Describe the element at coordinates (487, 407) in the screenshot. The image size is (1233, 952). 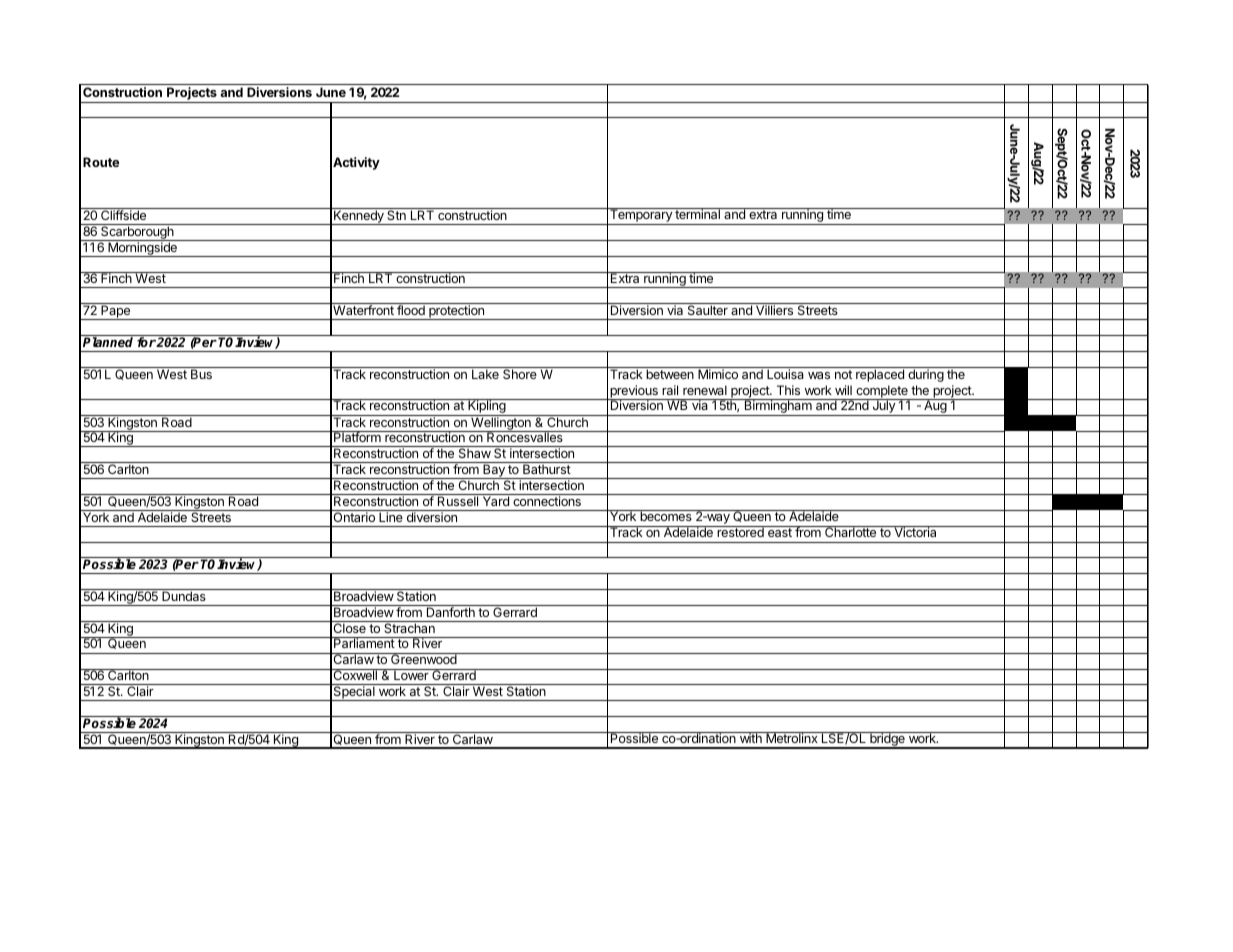
I see `Kipling` at that location.
